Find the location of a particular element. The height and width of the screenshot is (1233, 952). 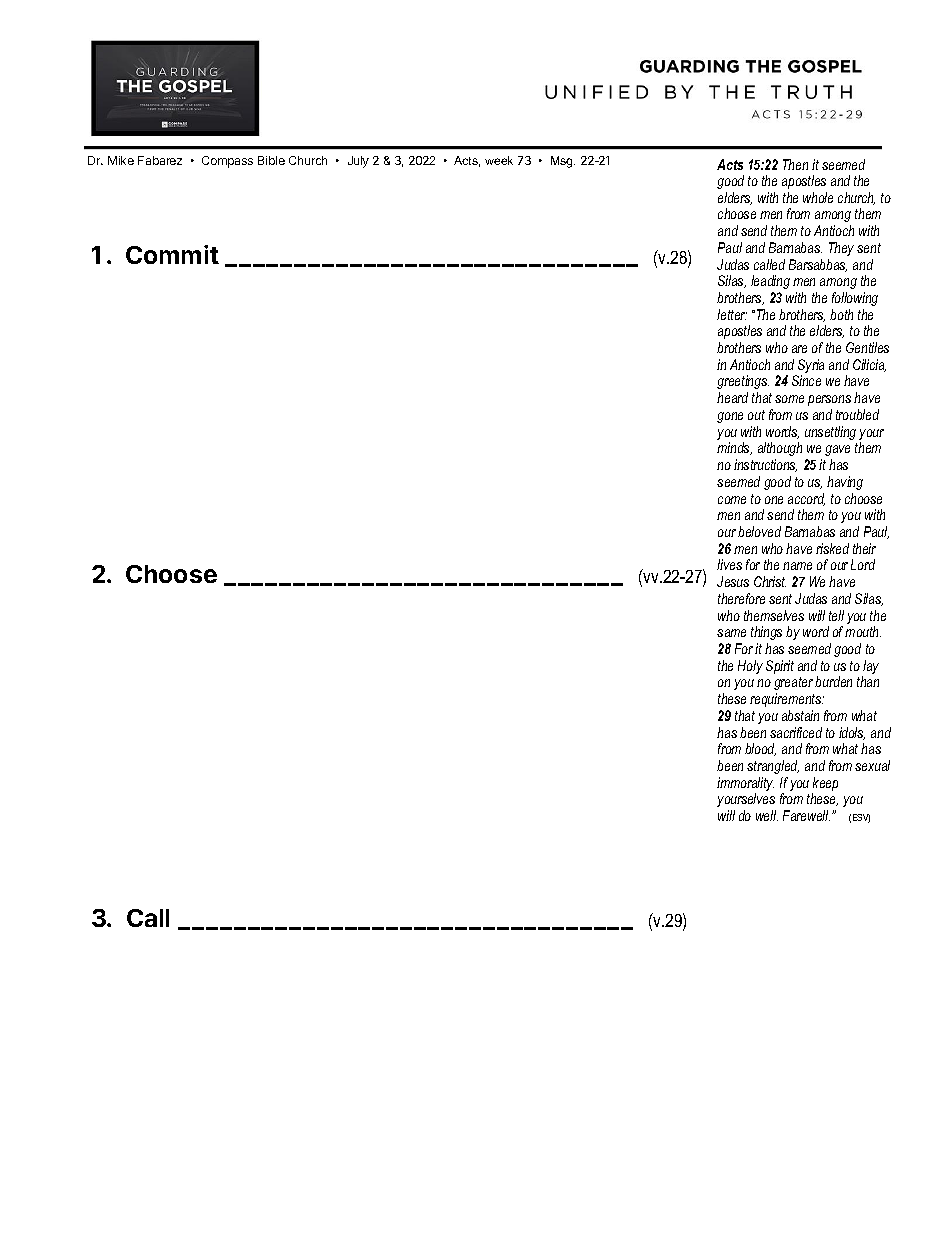

week is located at coordinates (499, 160).
